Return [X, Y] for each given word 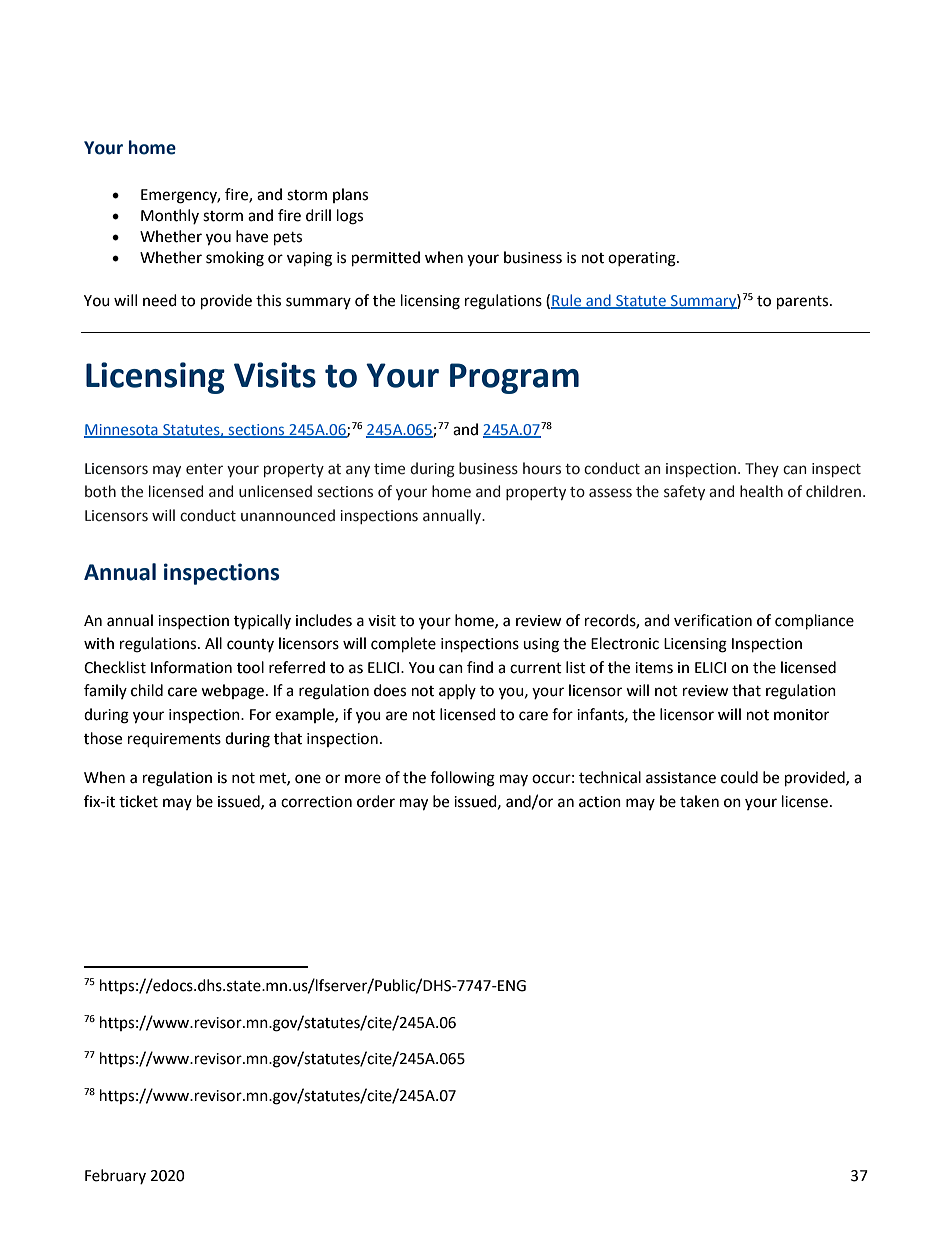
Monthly [170, 216]
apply [457, 691]
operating [643, 259]
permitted [386, 259]
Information [191, 667]
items [654, 668]
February [115, 1176]
